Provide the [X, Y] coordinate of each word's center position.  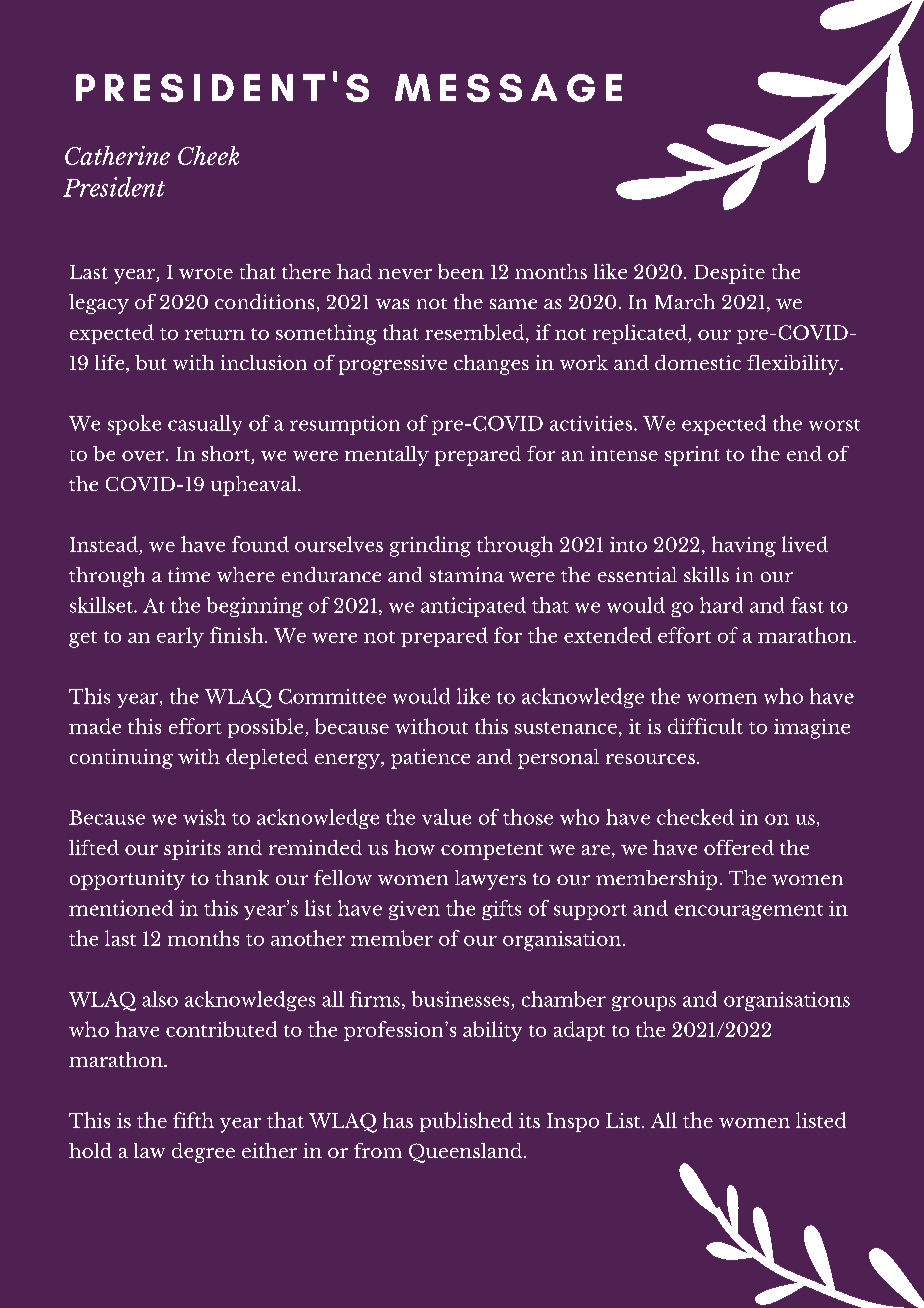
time [189, 574]
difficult [705, 726]
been [461, 271]
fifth [193, 1120]
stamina [467, 574]
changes [491, 365]
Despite [729, 274]
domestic [698, 362]
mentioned [121, 908]
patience [430, 759]
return [215, 334]
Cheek [208, 155]
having [744, 546]
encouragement [749, 912]
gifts [501, 910]
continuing [121, 759]
